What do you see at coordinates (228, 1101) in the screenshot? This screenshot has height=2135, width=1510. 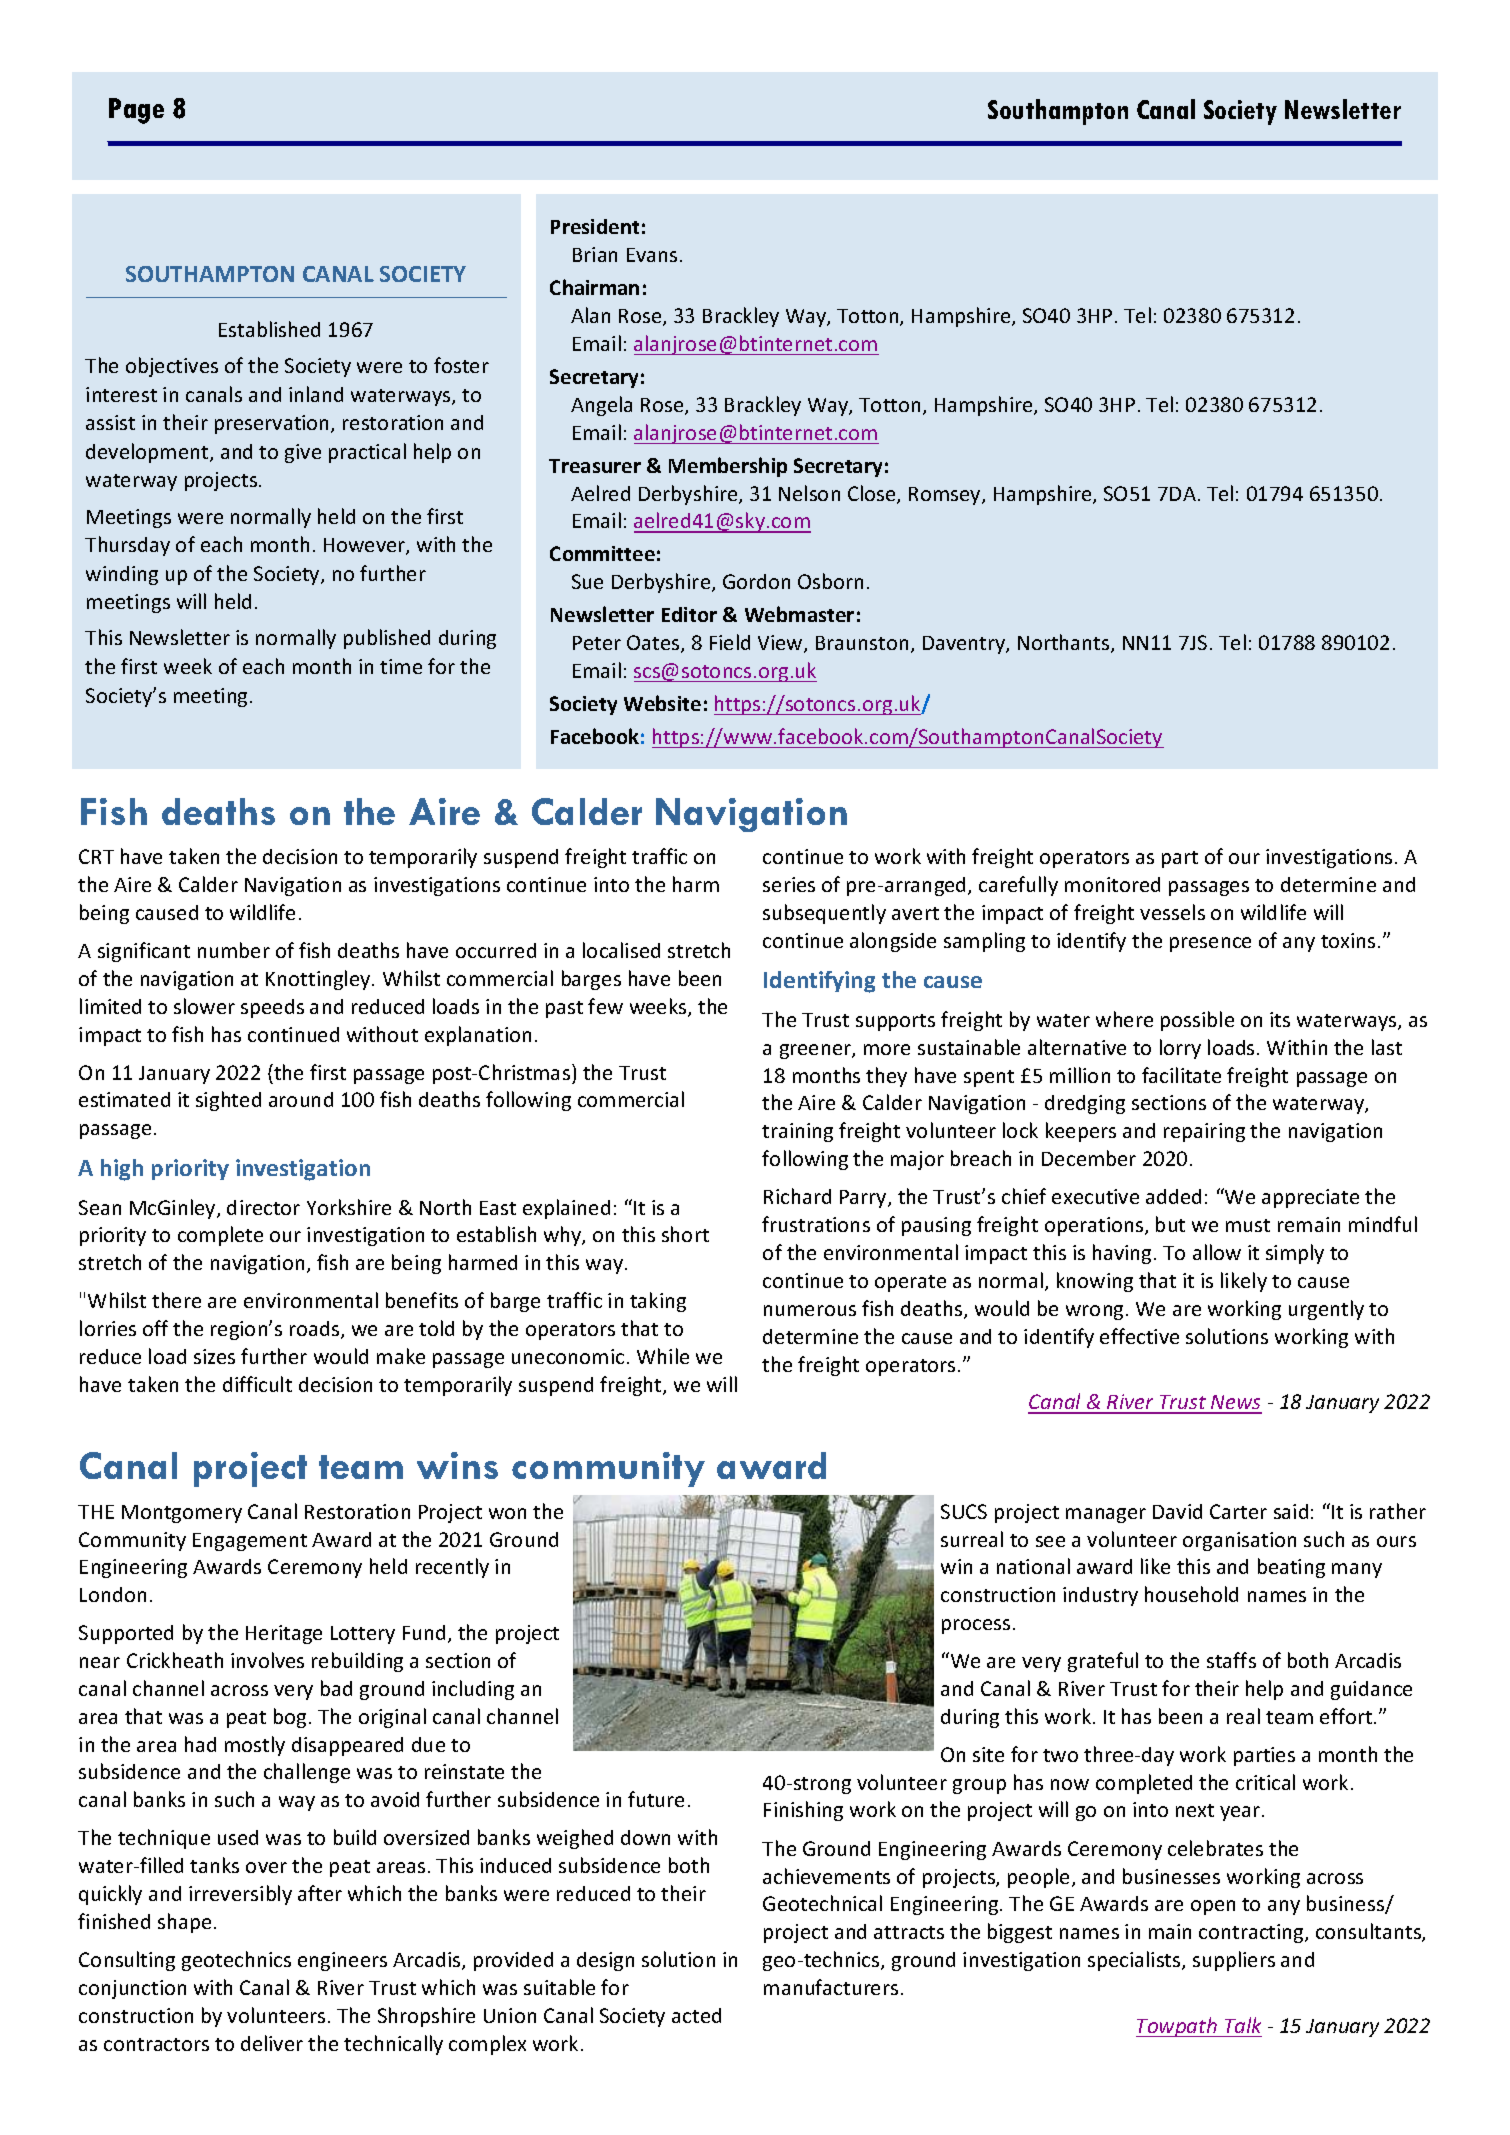 I see `sighted` at bounding box center [228, 1101].
